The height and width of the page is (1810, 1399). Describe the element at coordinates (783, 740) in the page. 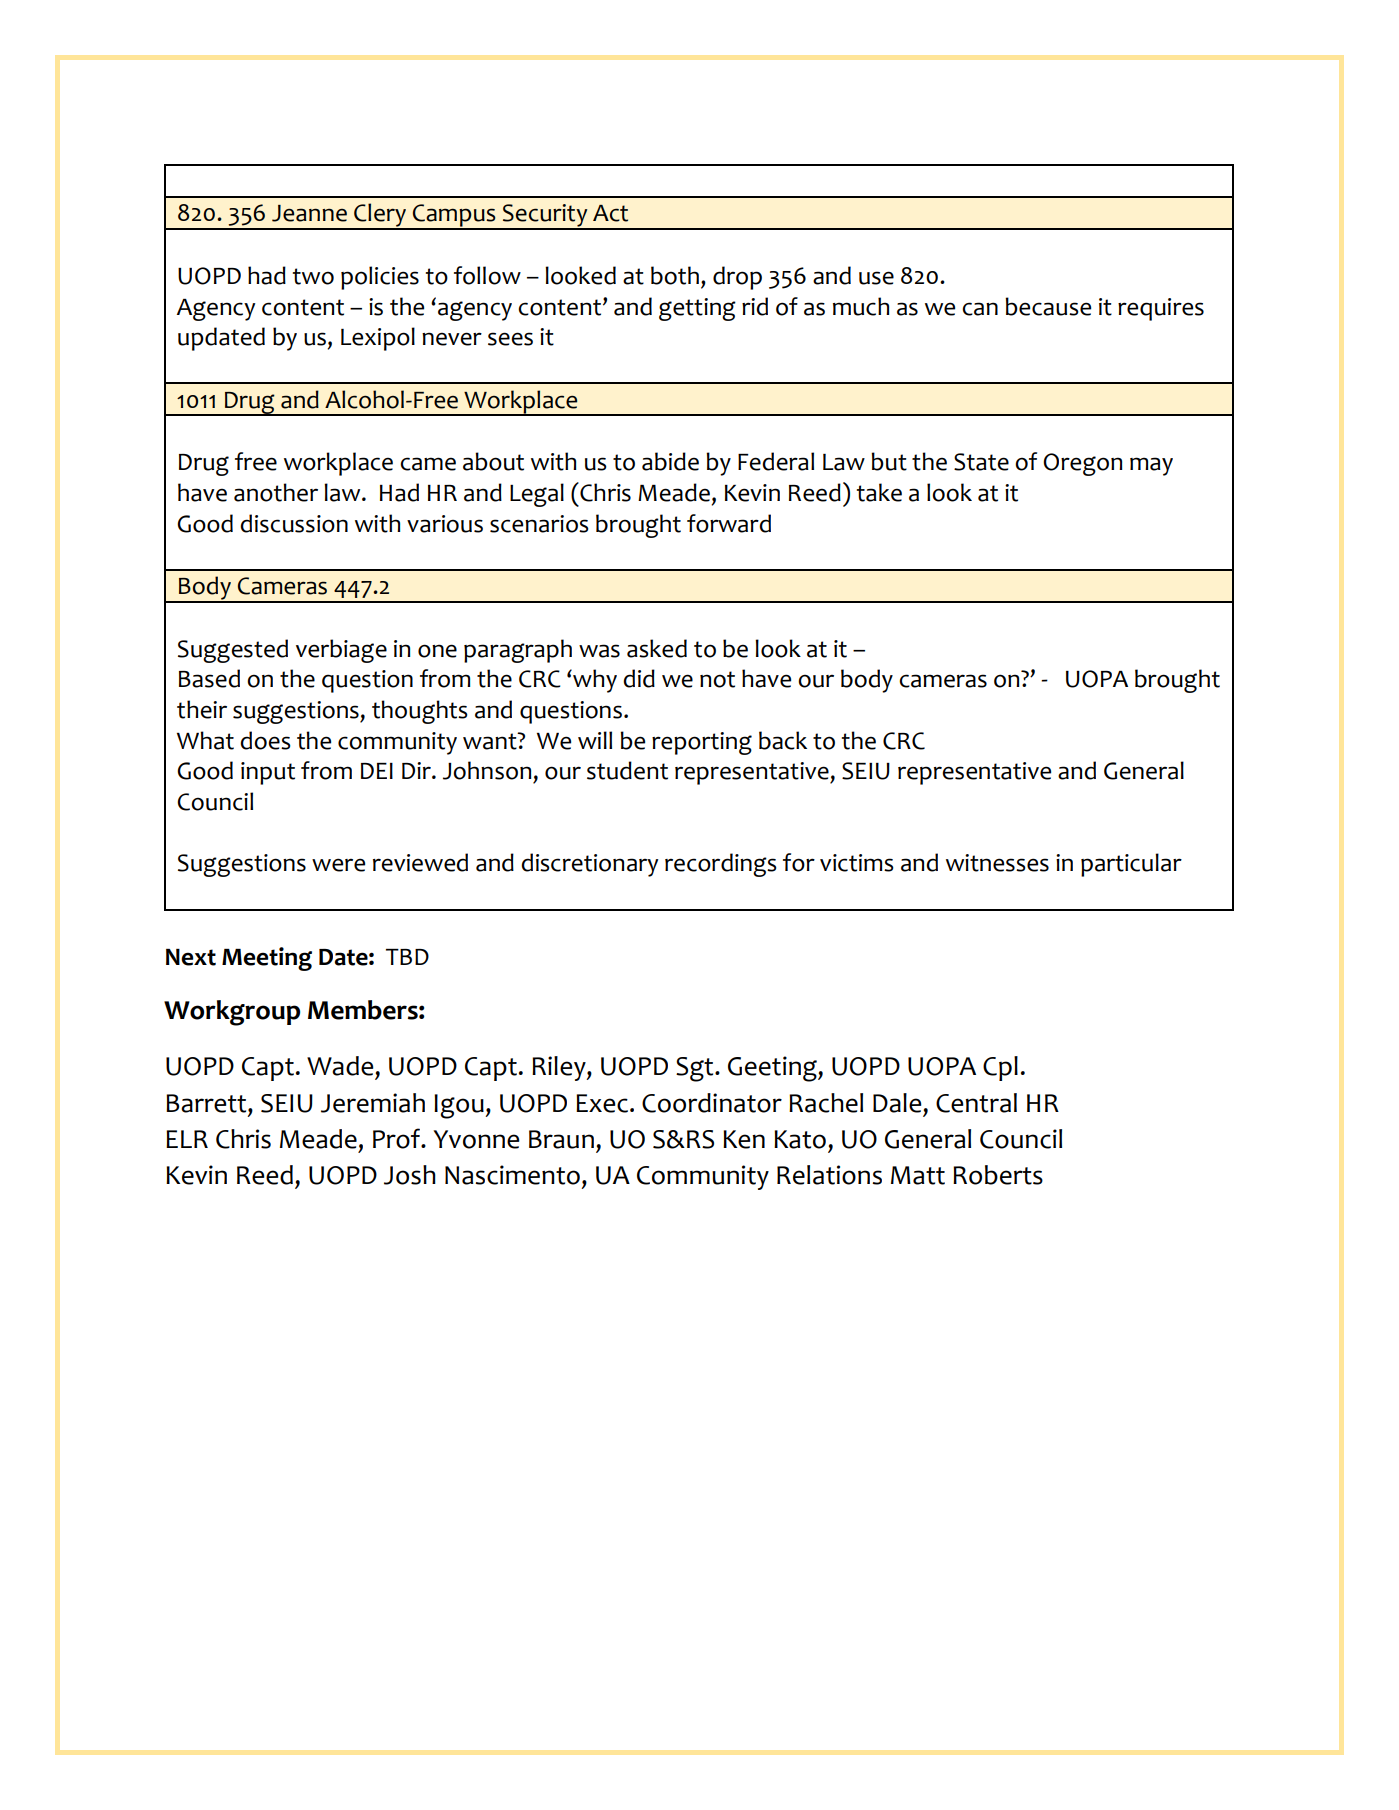

I see `back` at that location.
